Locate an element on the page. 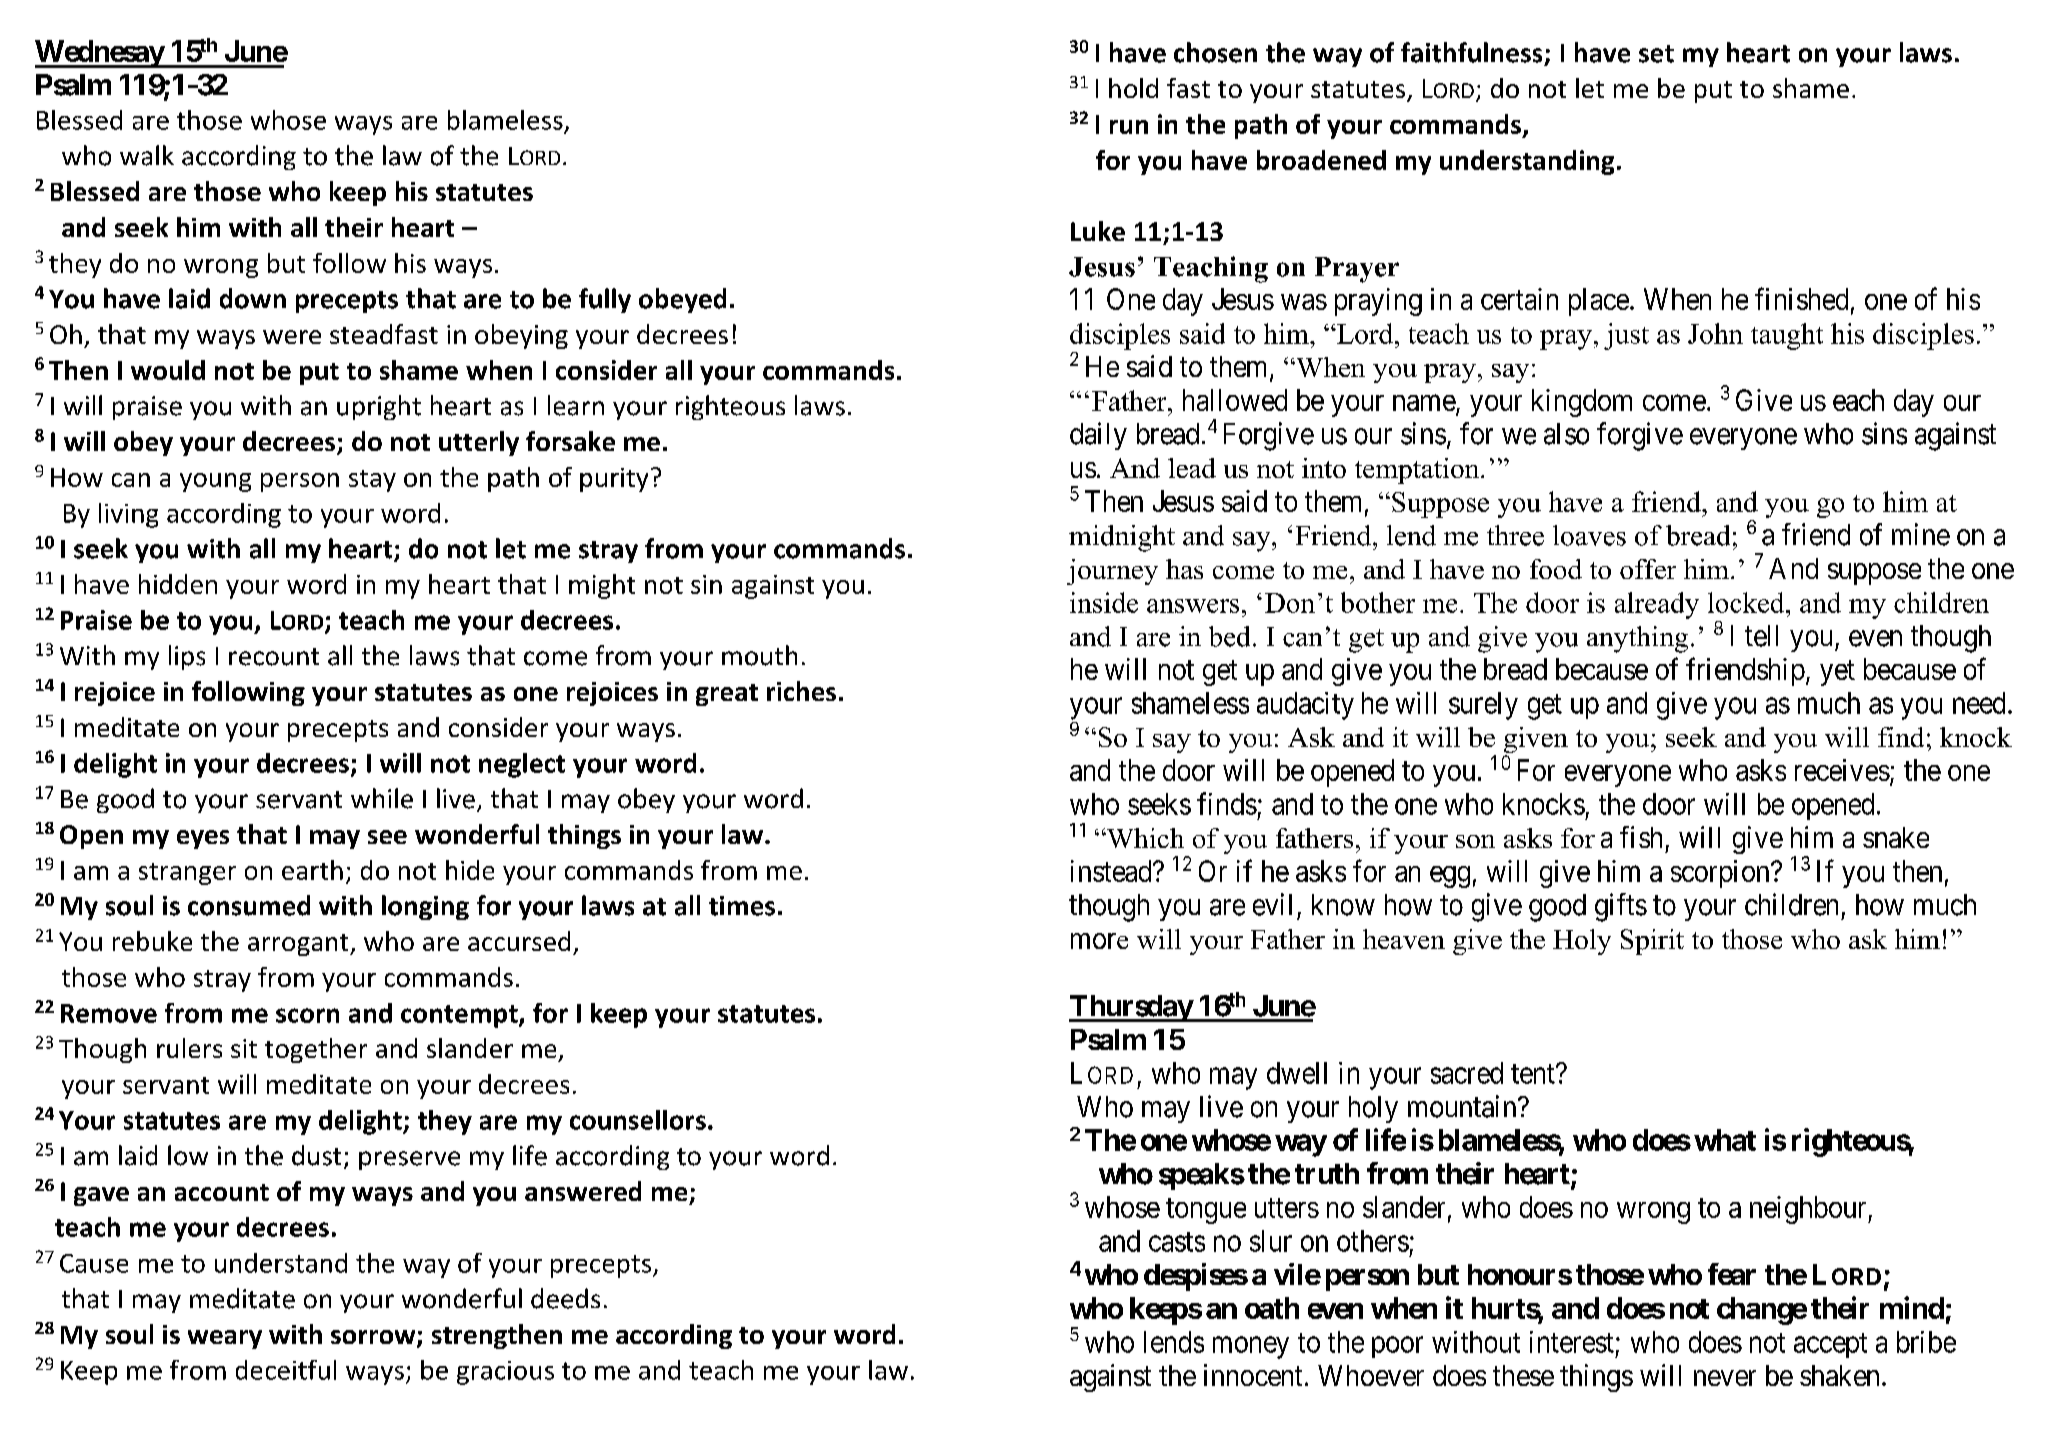  scorn is located at coordinates (307, 1015).
